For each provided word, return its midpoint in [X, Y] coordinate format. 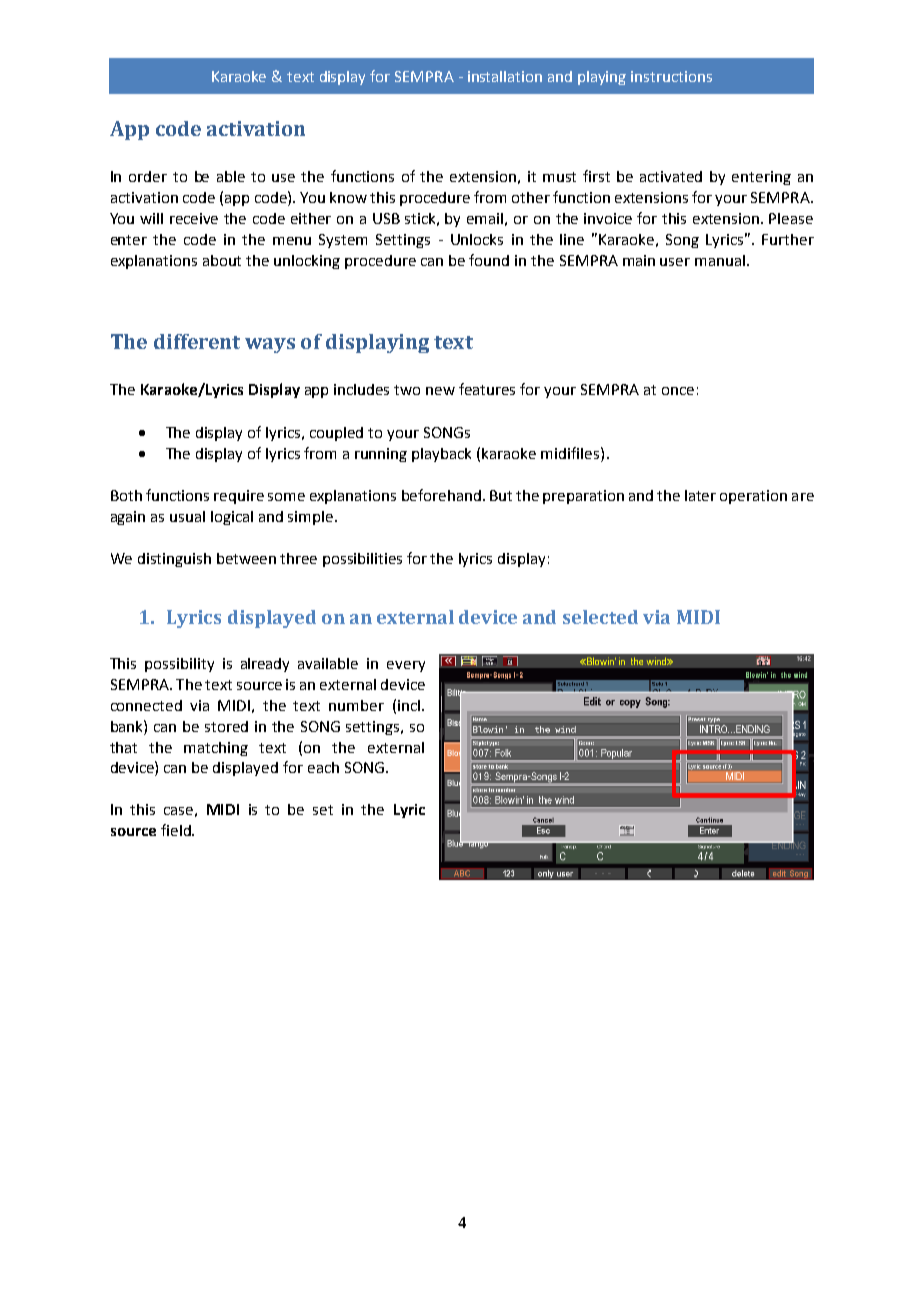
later [700, 495]
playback [441, 455]
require [239, 497]
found [489, 260]
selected [600, 617]
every [406, 666]
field [177, 830]
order [148, 176]
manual [720, 260]
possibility [179, 665]
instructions [671, 76]
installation [505, 76]
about [222, 260]
